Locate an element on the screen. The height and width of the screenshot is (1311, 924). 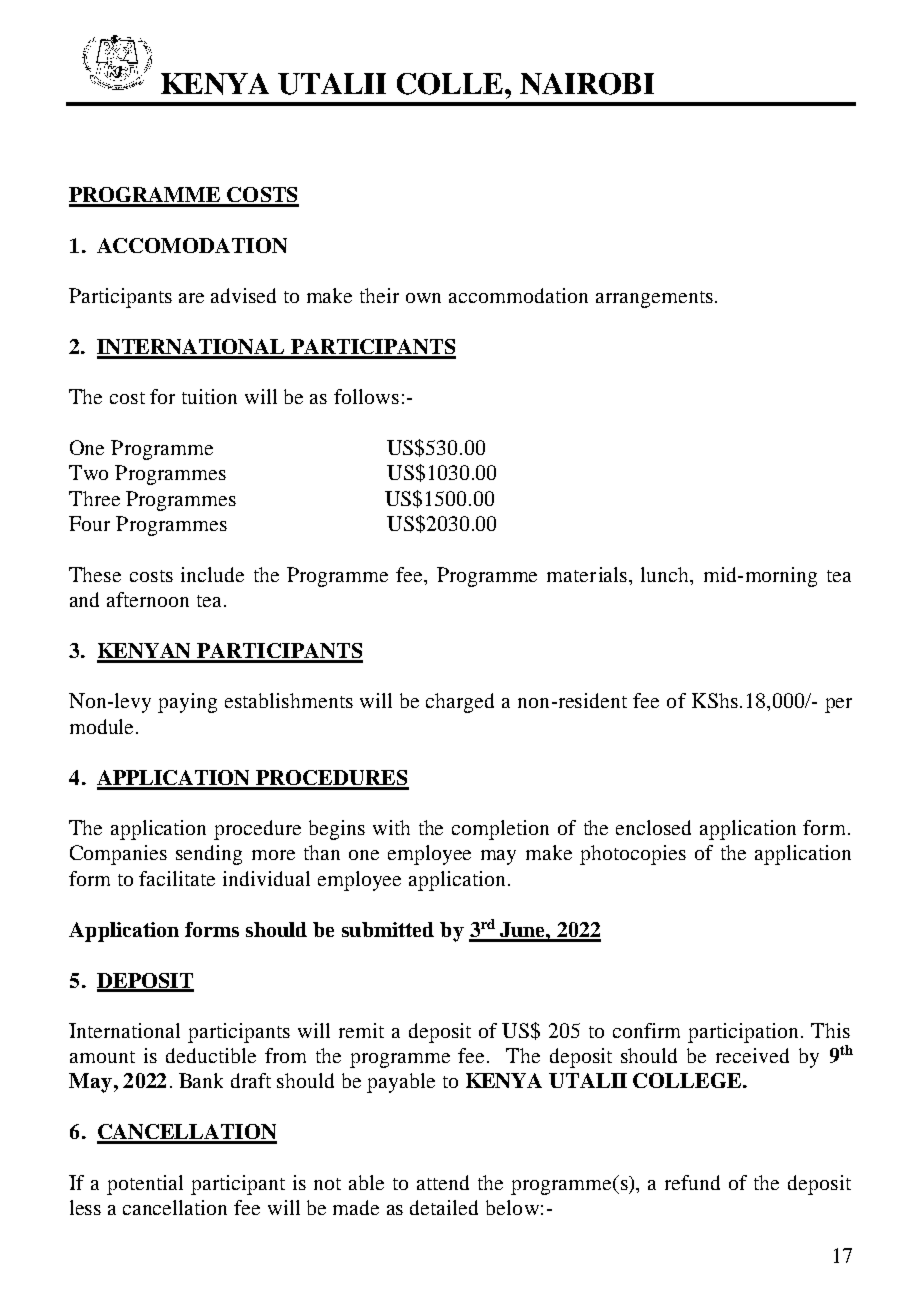
potential is located at coordinates (145, 1185).
